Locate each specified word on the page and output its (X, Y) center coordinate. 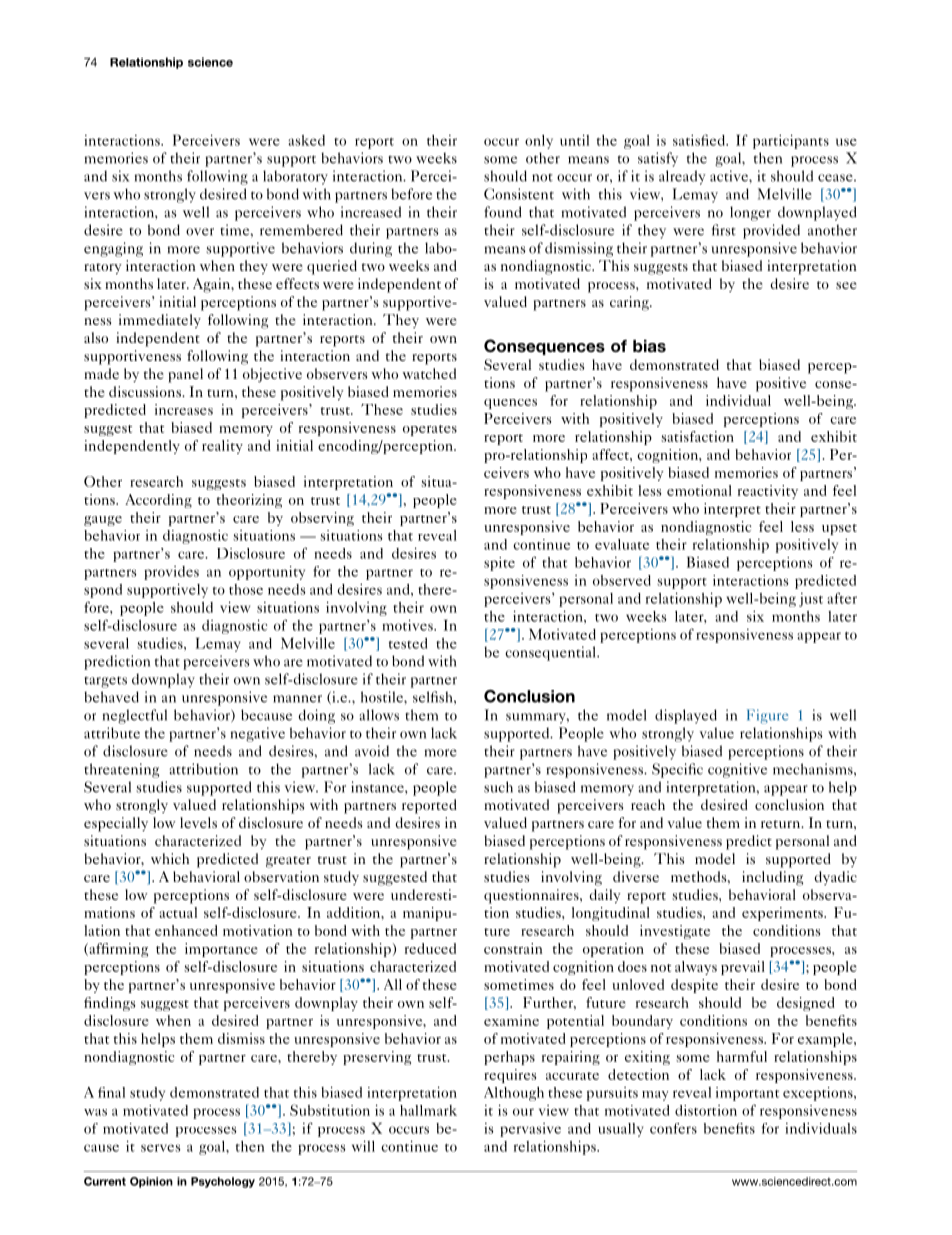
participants (791, 141)
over (200, 232)
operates (430, 430)
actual (178, 912)
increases (184, 409)
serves (161, 1148)
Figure (768, 716)
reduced (430, 948)
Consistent (519, 194)
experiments (783, 914)
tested (408, 643)
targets (105, 682)
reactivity (768, 492)
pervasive (530, 1130)
